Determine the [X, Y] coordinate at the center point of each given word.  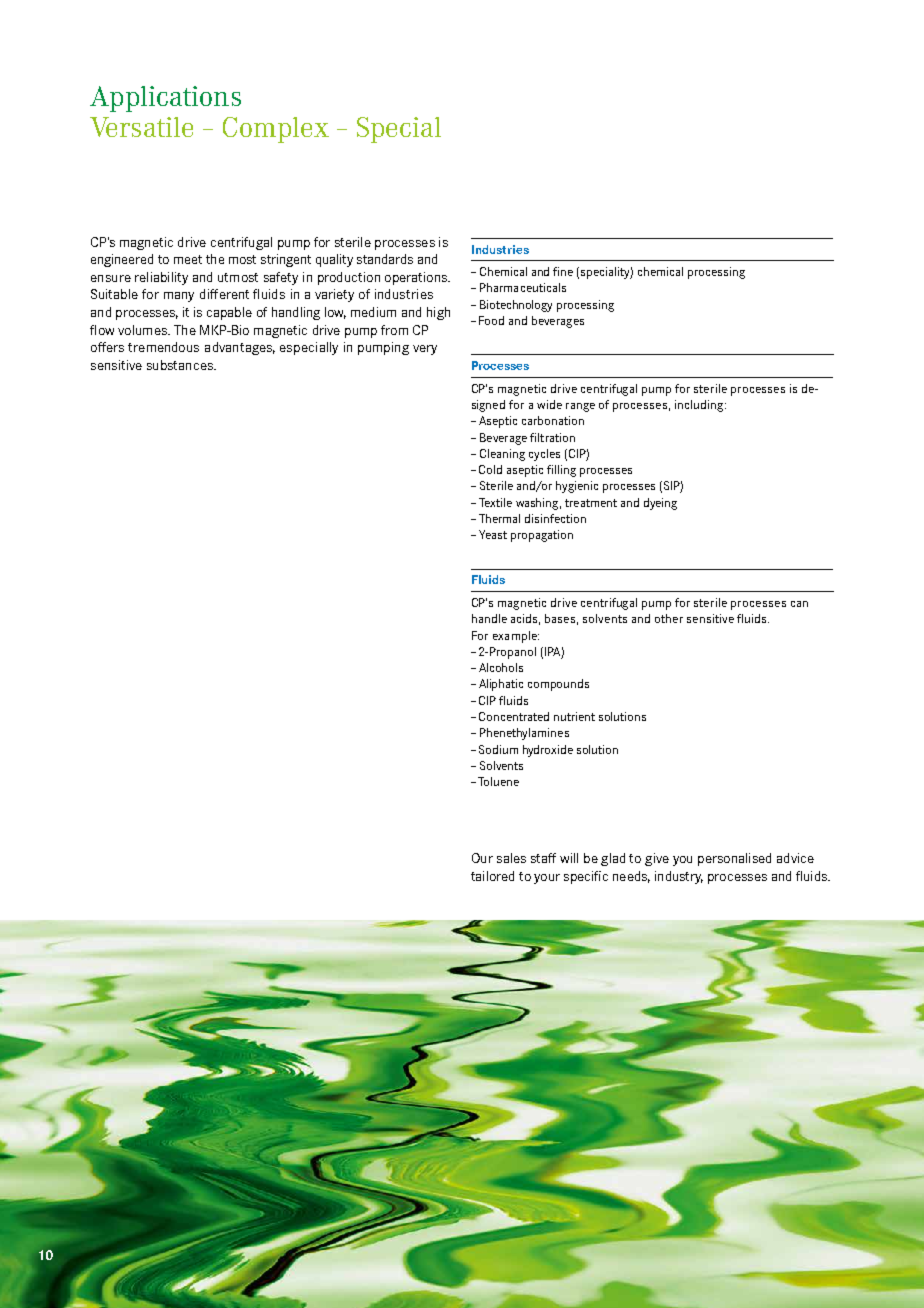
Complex [276, 130]
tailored [492, 876]
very [425, 350]
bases [561, 619]
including [700, 406]
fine [563, 271]
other [669, 618]
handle [489, 618]
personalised [734, 859]
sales [511, 858]
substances [181, 365]
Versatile [141, 127]
